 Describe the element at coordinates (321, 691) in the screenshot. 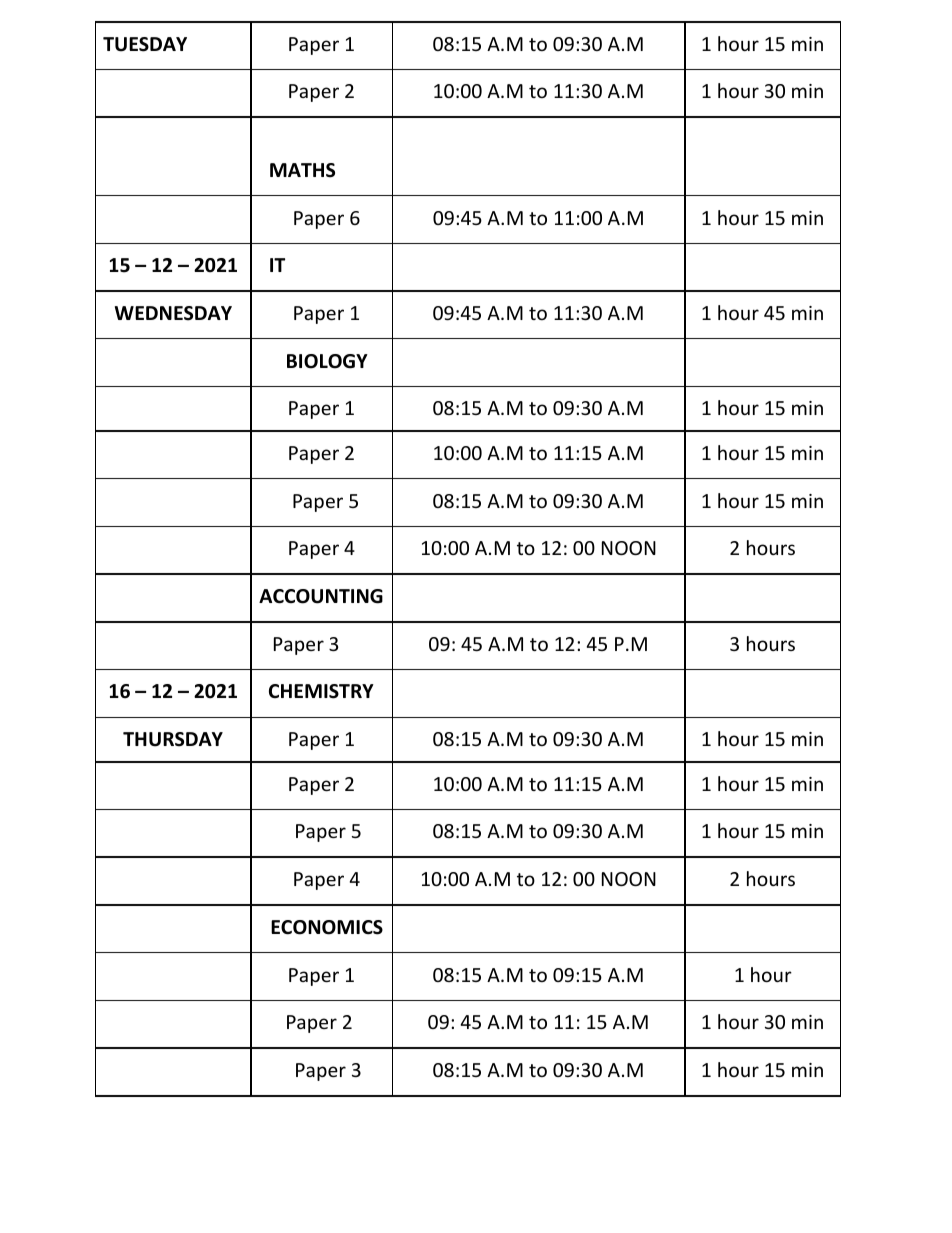

I see `CHEMISTRY` at that location.
